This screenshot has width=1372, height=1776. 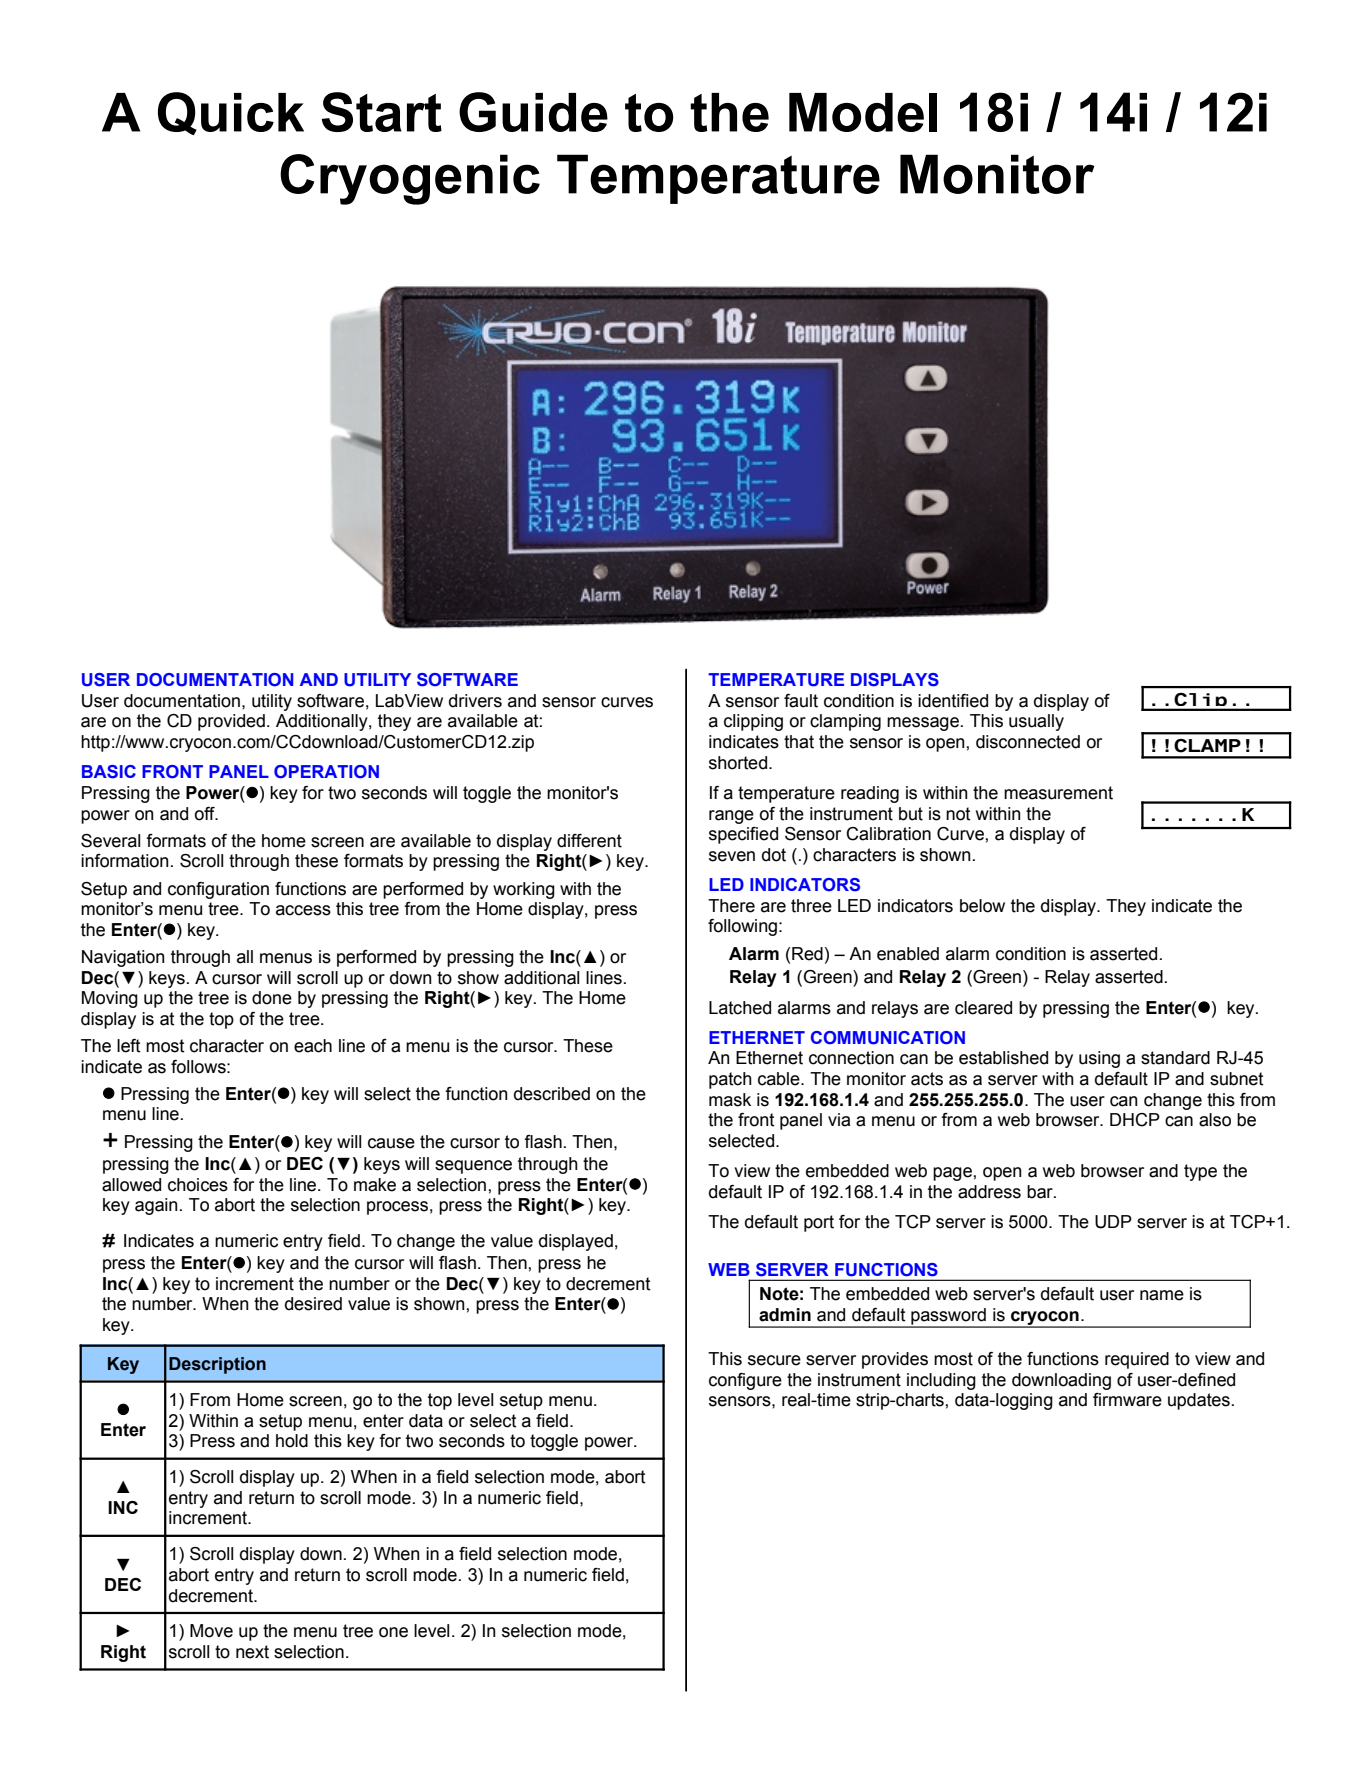 I want to click on Guide, so click(x=533, y=112).
